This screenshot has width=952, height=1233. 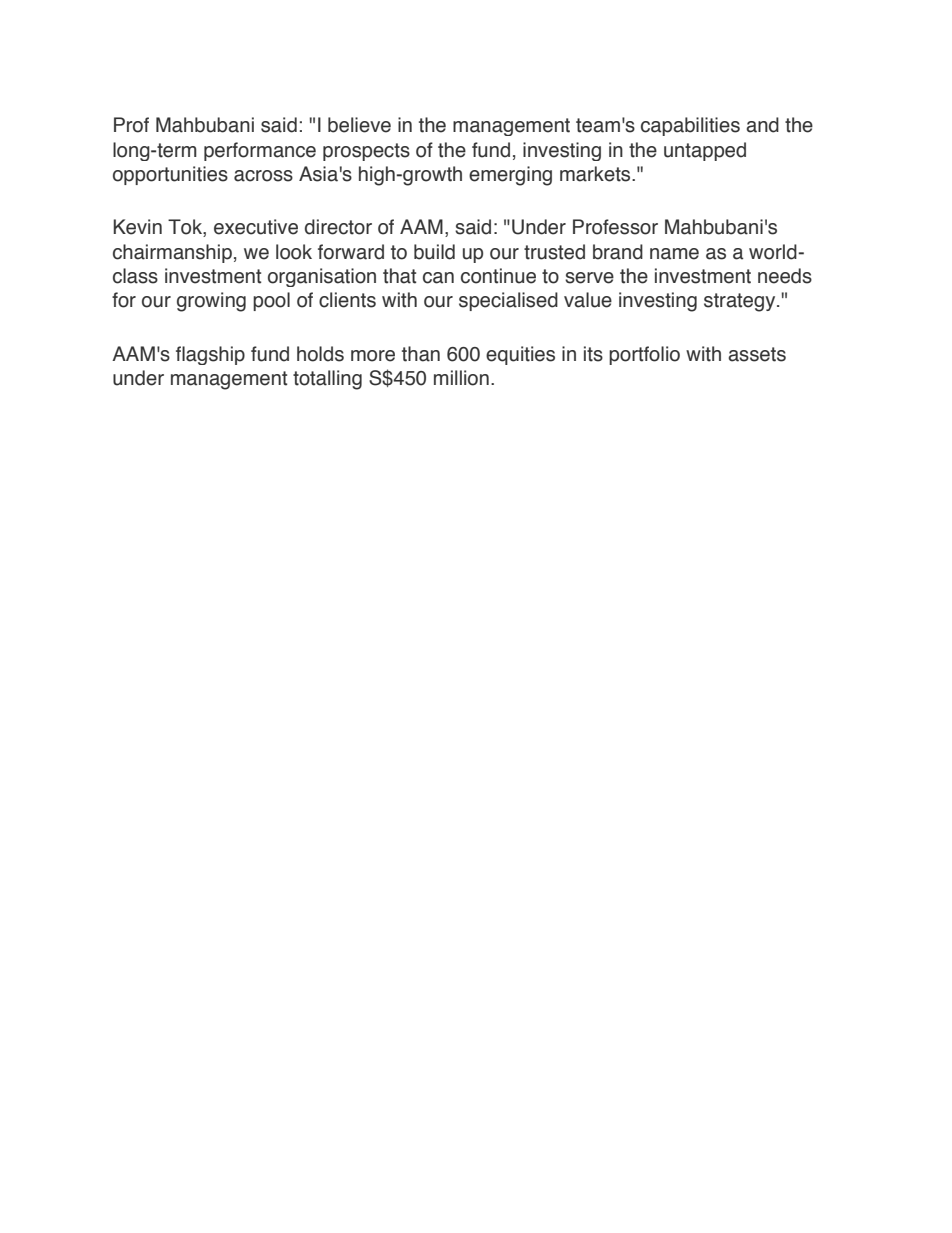 I want to click on build, so click(x=434, y=252).
